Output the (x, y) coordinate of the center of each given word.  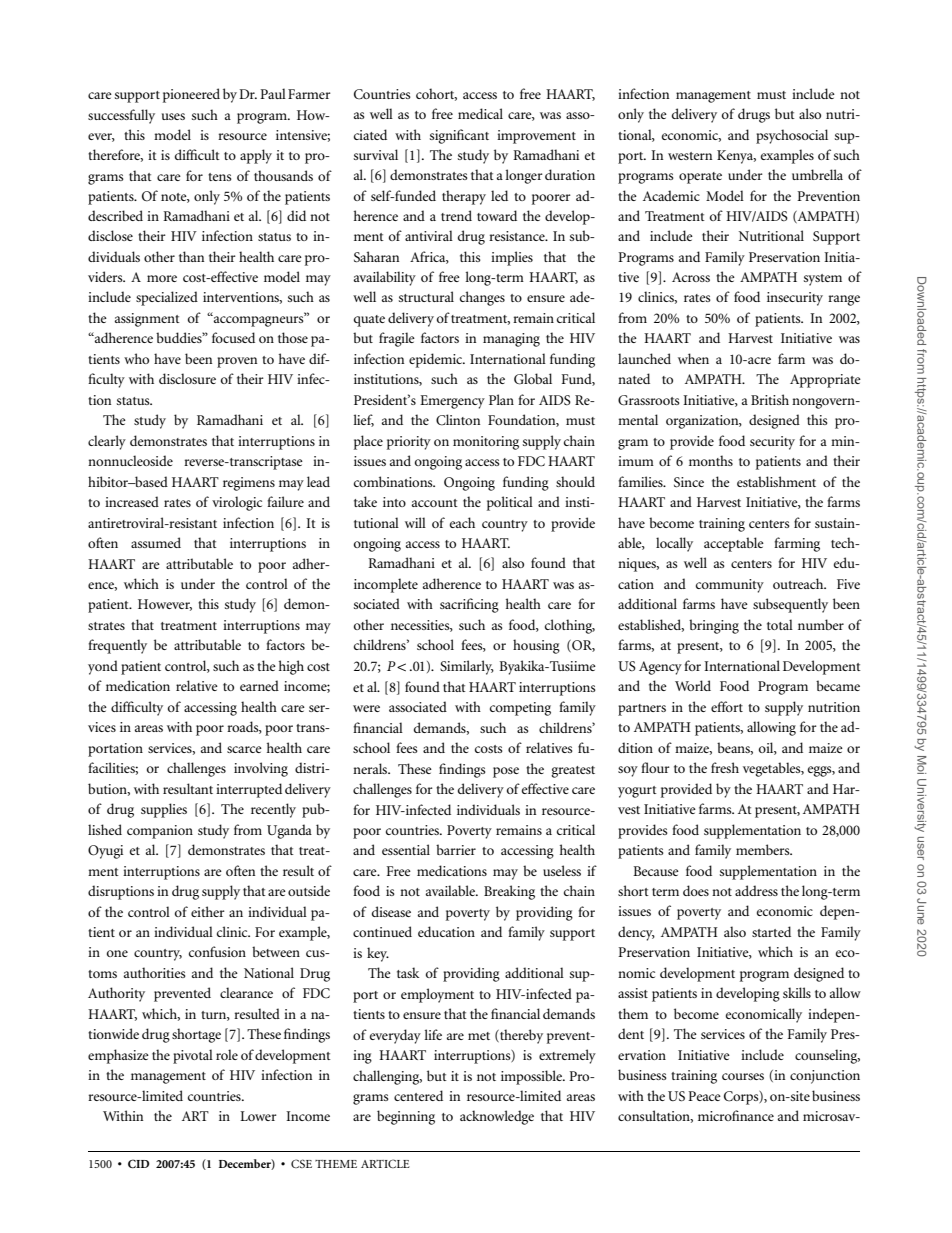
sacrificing (469, 605)
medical (480, 113)
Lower (258, 1116)
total (780, 624)
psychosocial (792, 136)
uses (173, 116)
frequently (117, 646)
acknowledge (497, 1117)
